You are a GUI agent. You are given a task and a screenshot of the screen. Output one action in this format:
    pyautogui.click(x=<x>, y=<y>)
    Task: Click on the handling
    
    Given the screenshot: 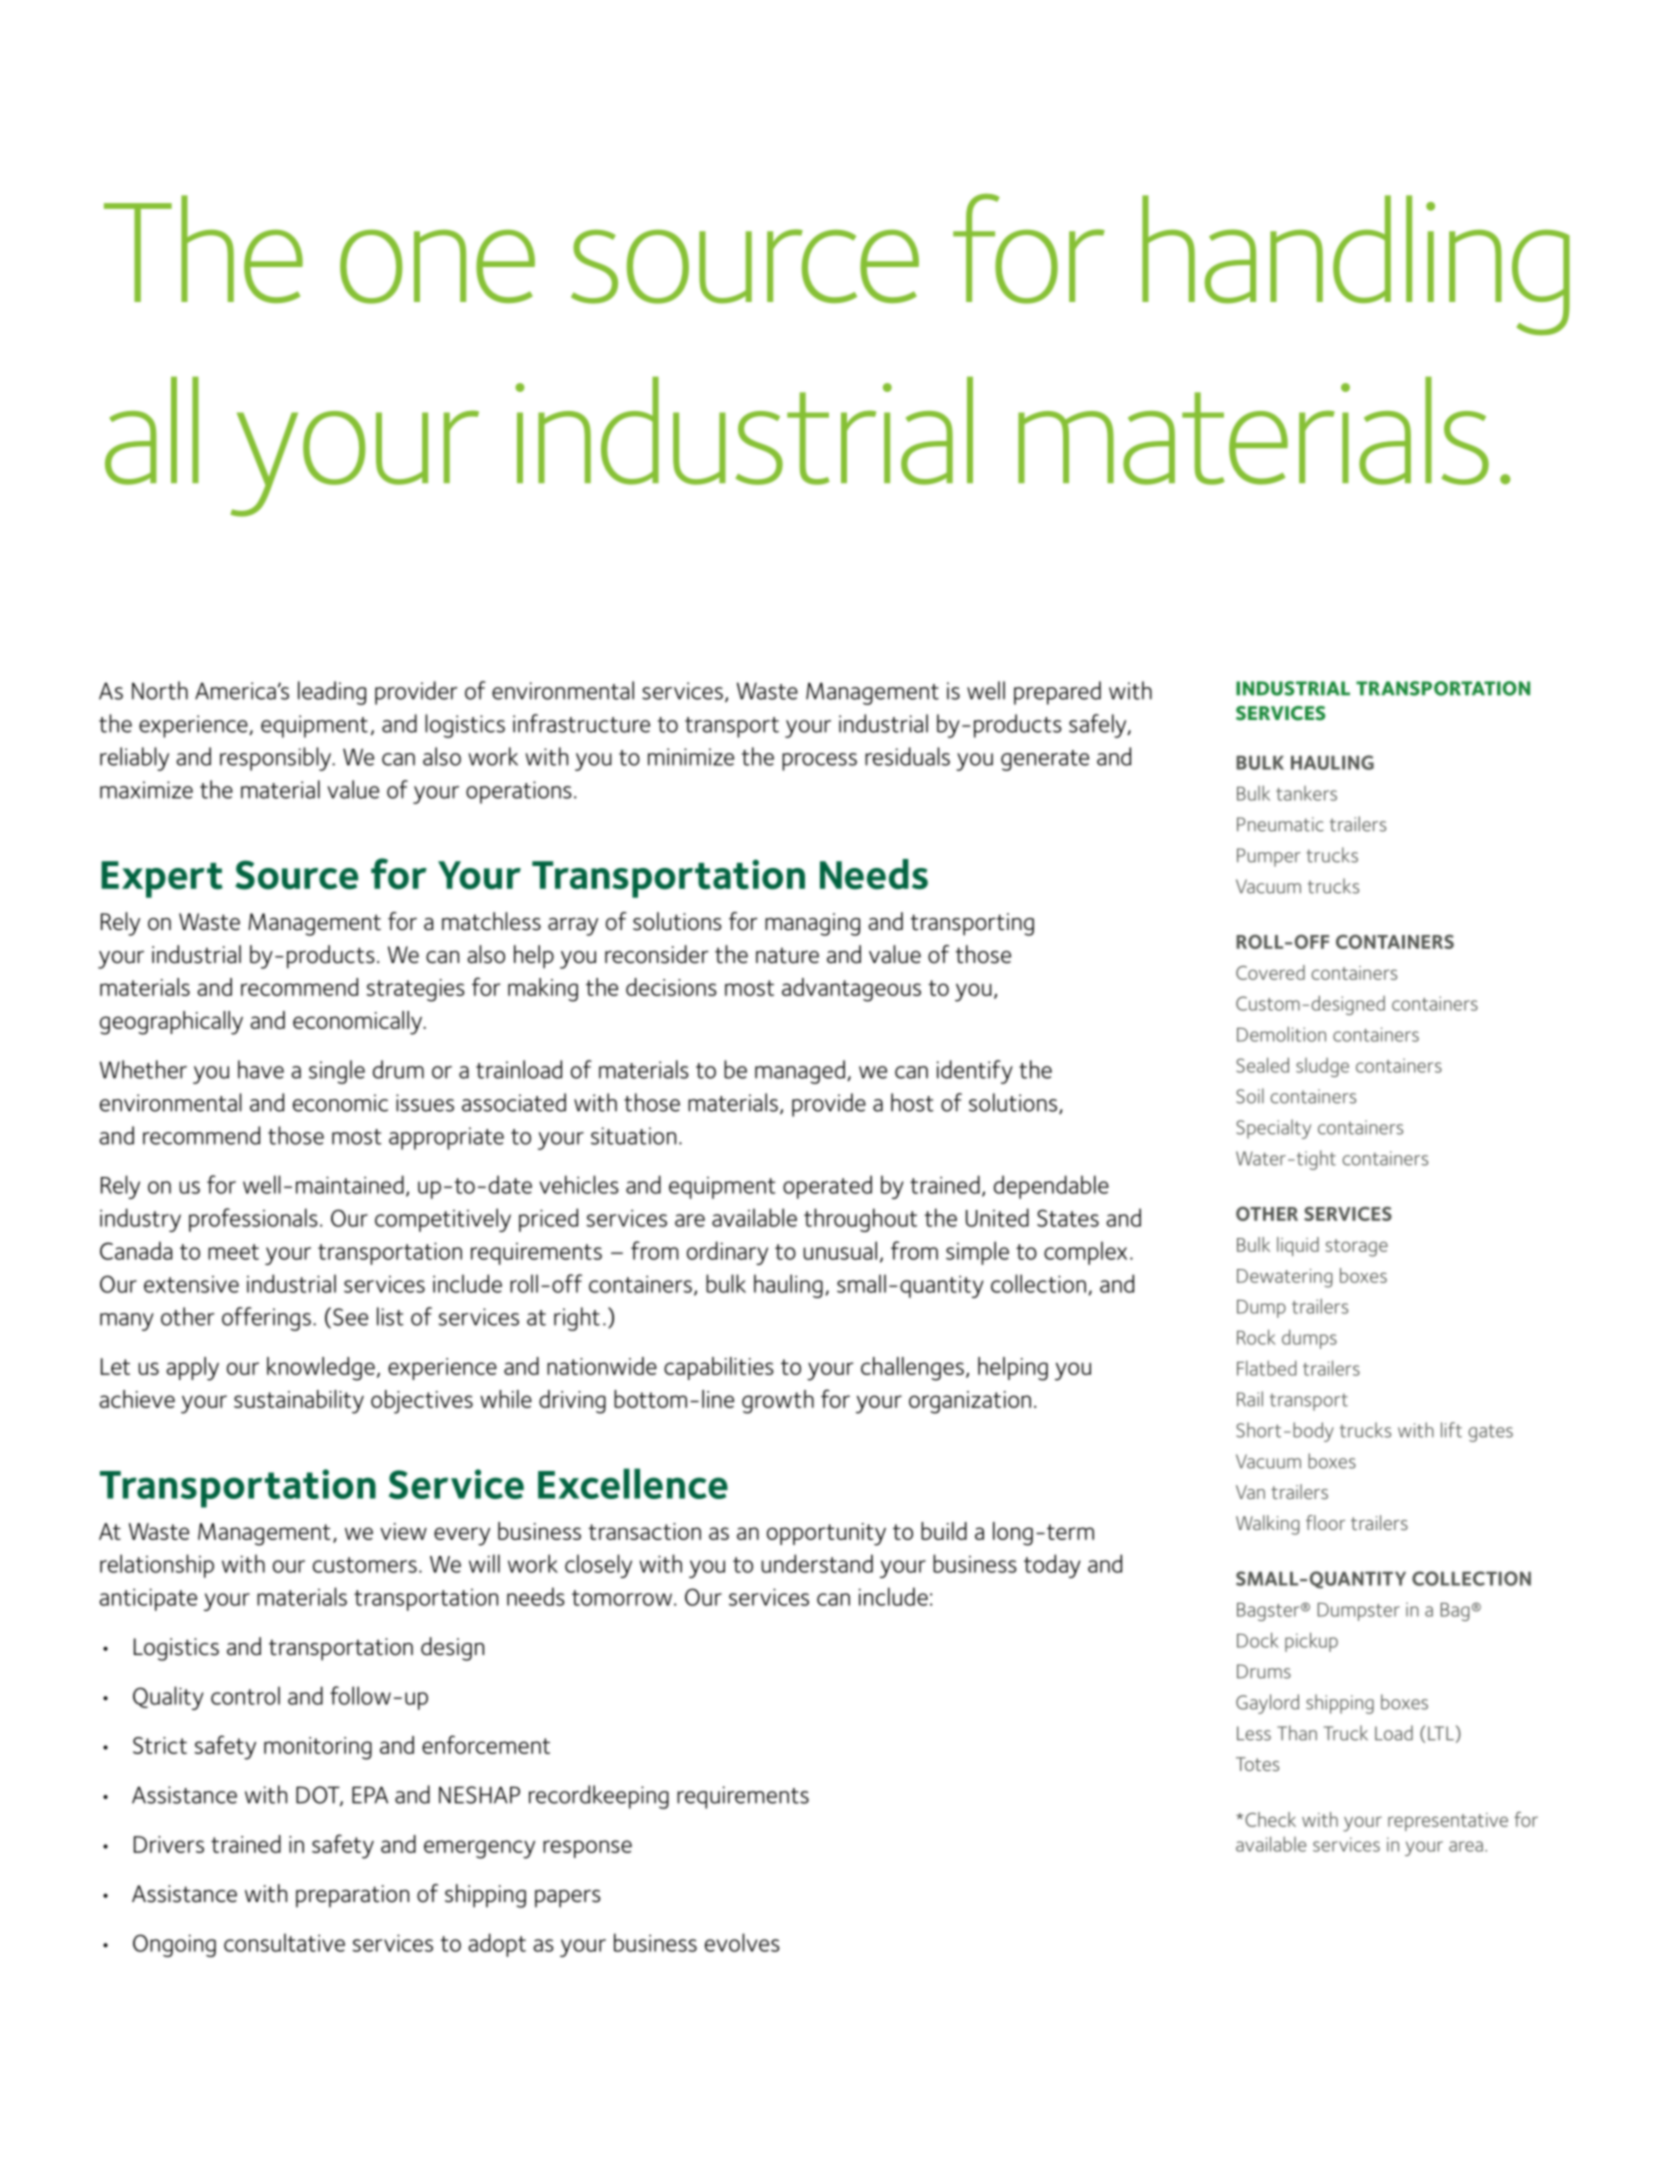 What is the action you would take?
    pyautogui.click(x=1356, y=265)
